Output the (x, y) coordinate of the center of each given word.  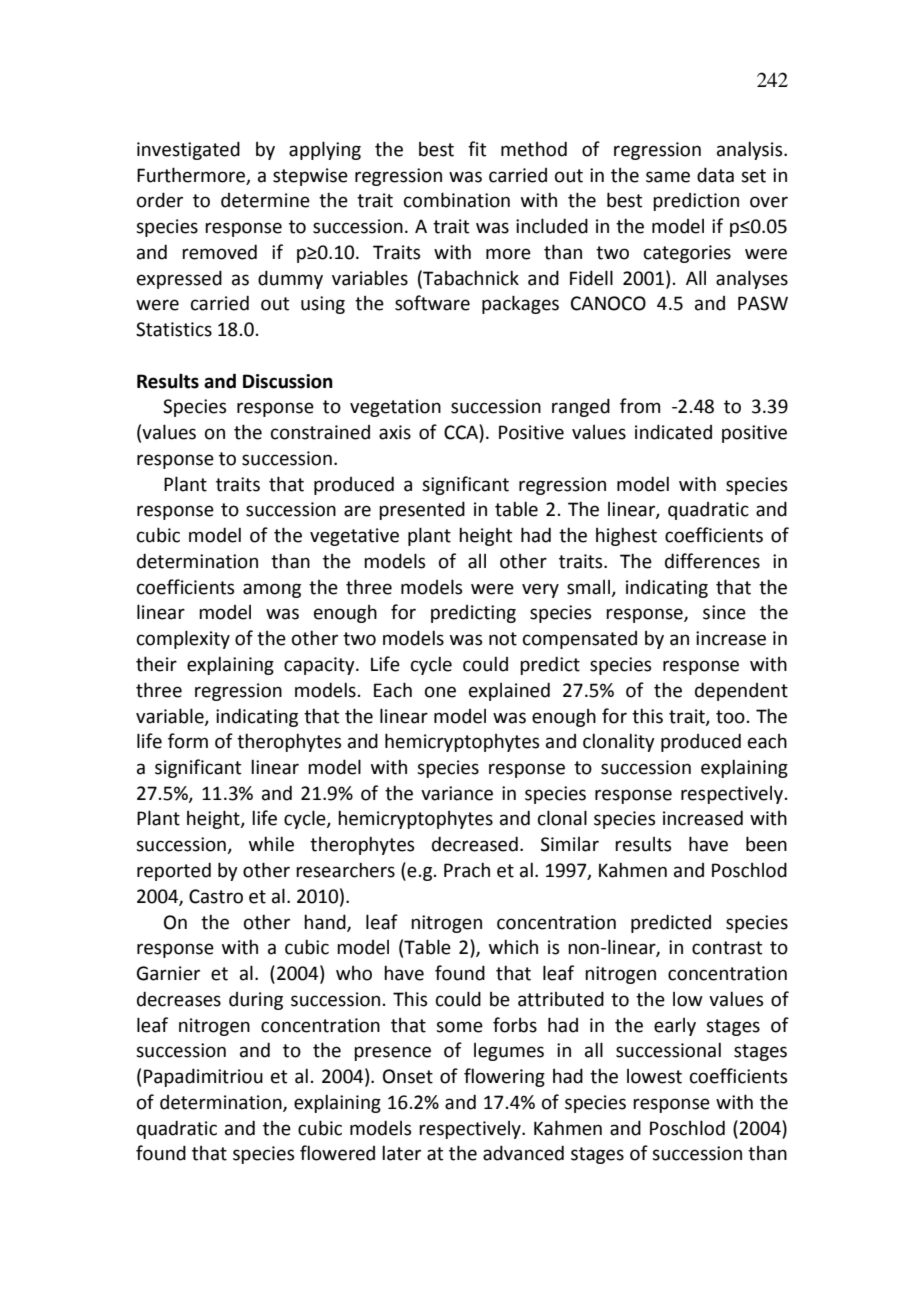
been (766, 844)
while (271, 844)
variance (457, 793)
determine (265, 200)
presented (422, 510)
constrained (320, 432)
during (256, 1001)
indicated (673, 432)
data (715, 175)
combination (457, 200)
